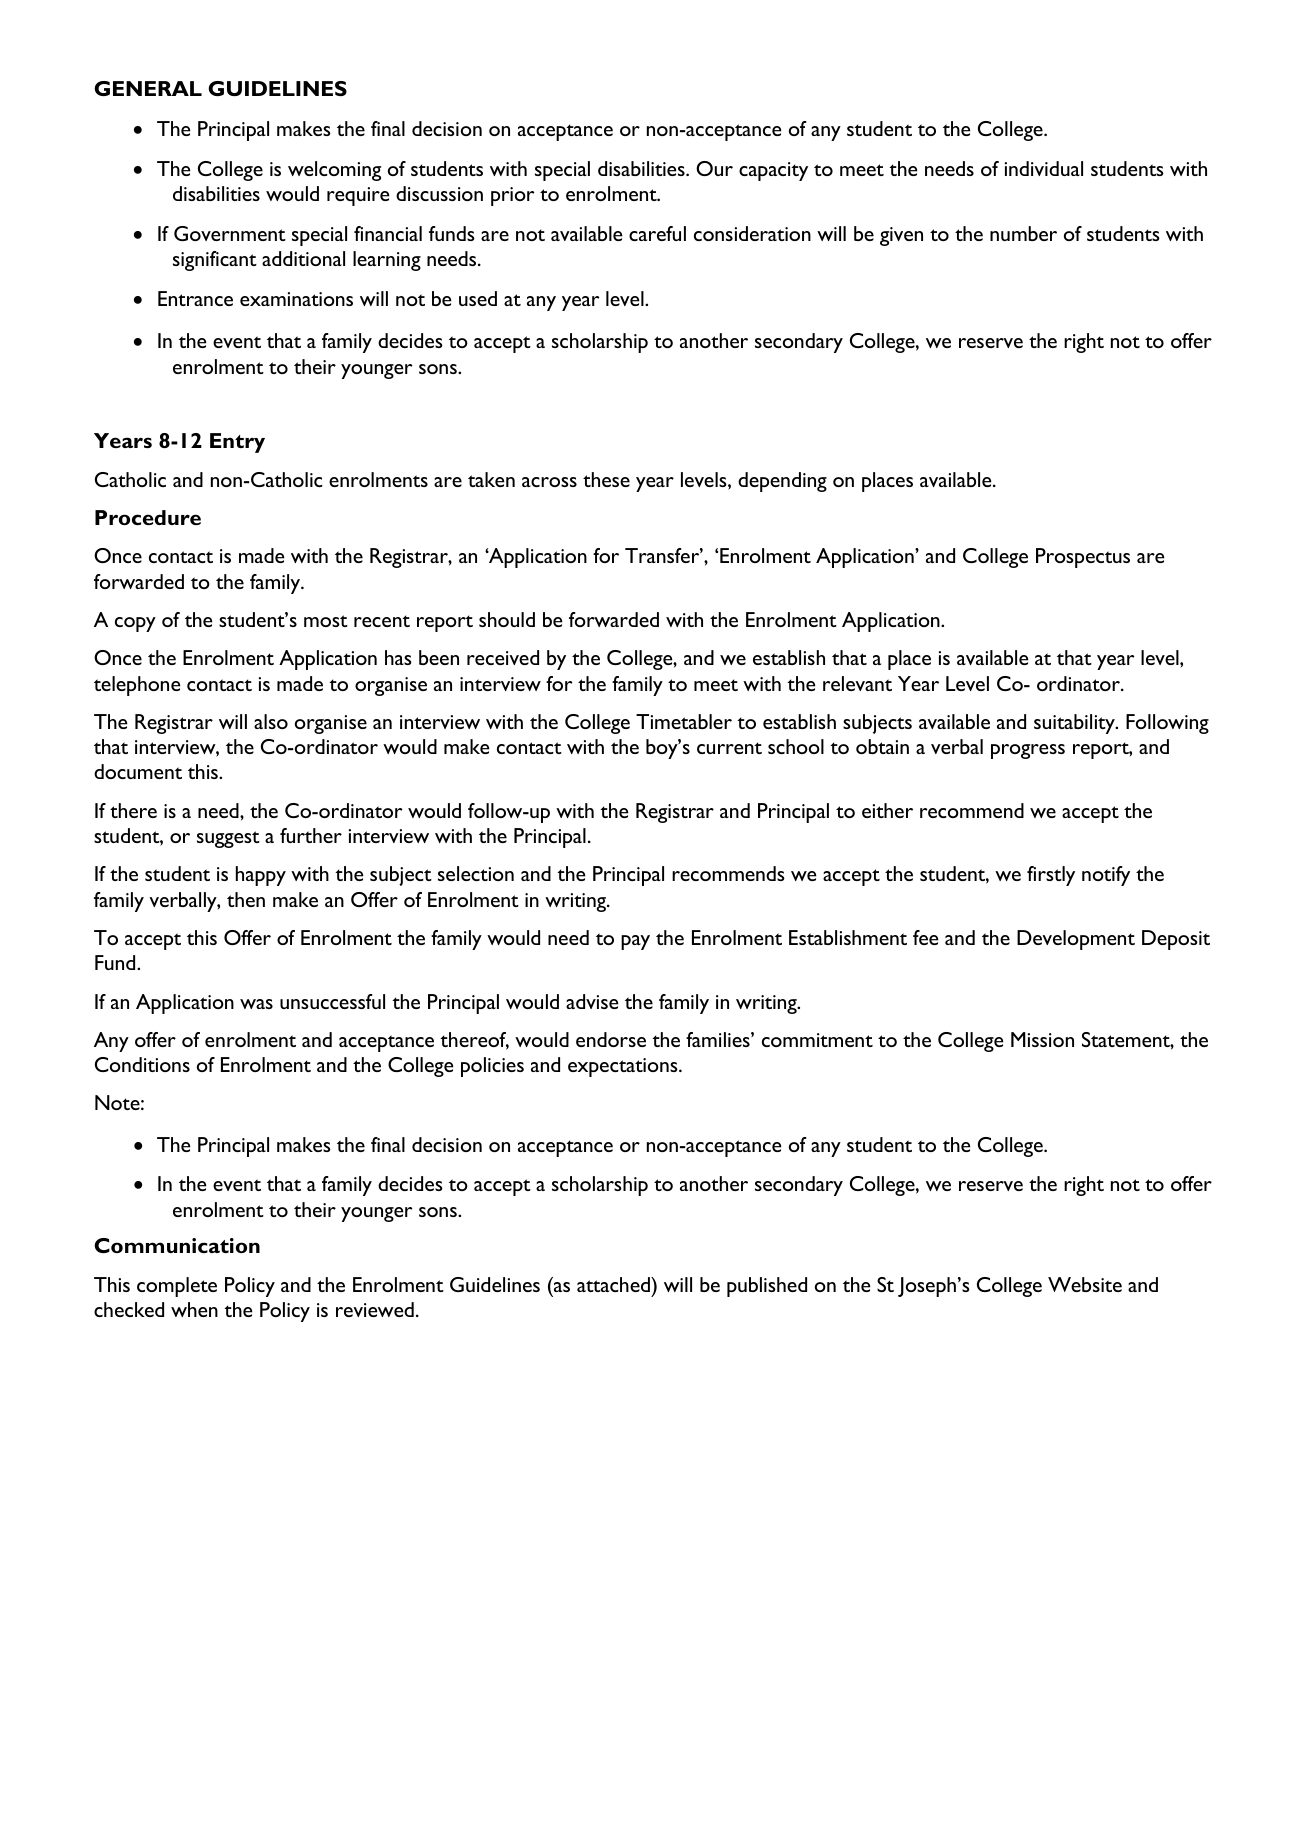 Image resolution: width=1296 pixels, height=1834 pixels. Describe the element at coordinates (1085, 1284) in the image. I see `Website` at that location.
